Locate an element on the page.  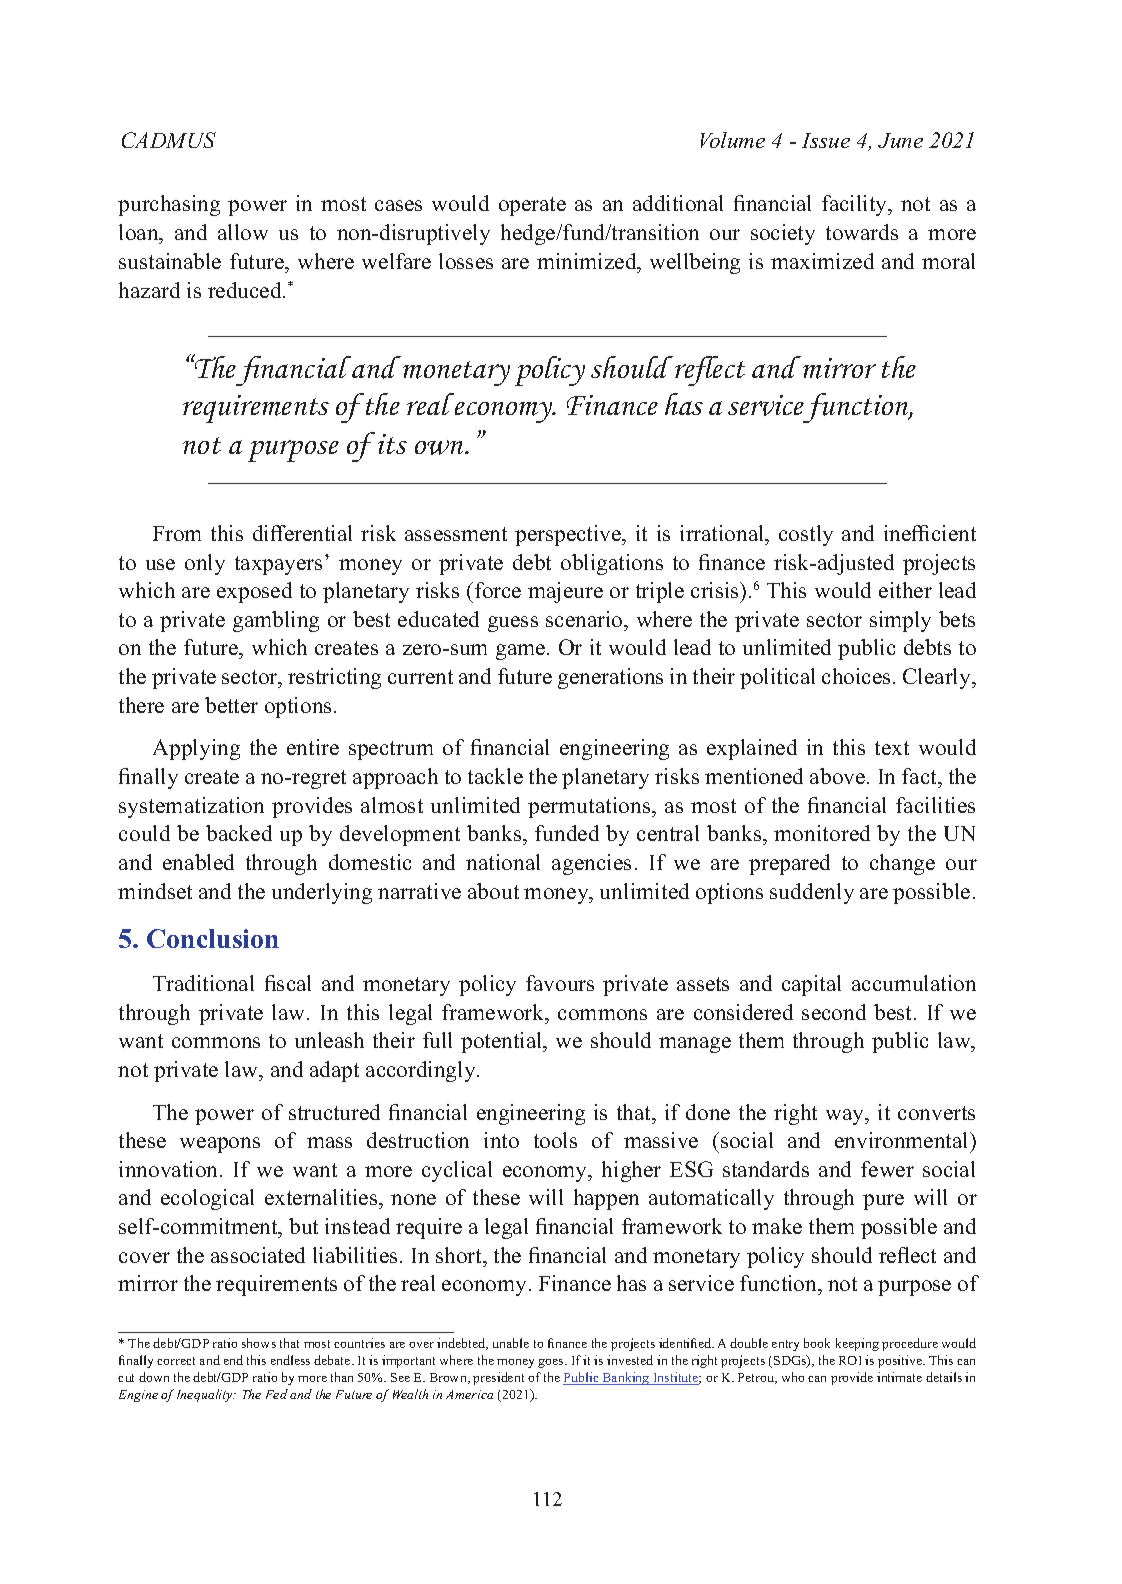
goes is located at coordinates (552, 1363).
